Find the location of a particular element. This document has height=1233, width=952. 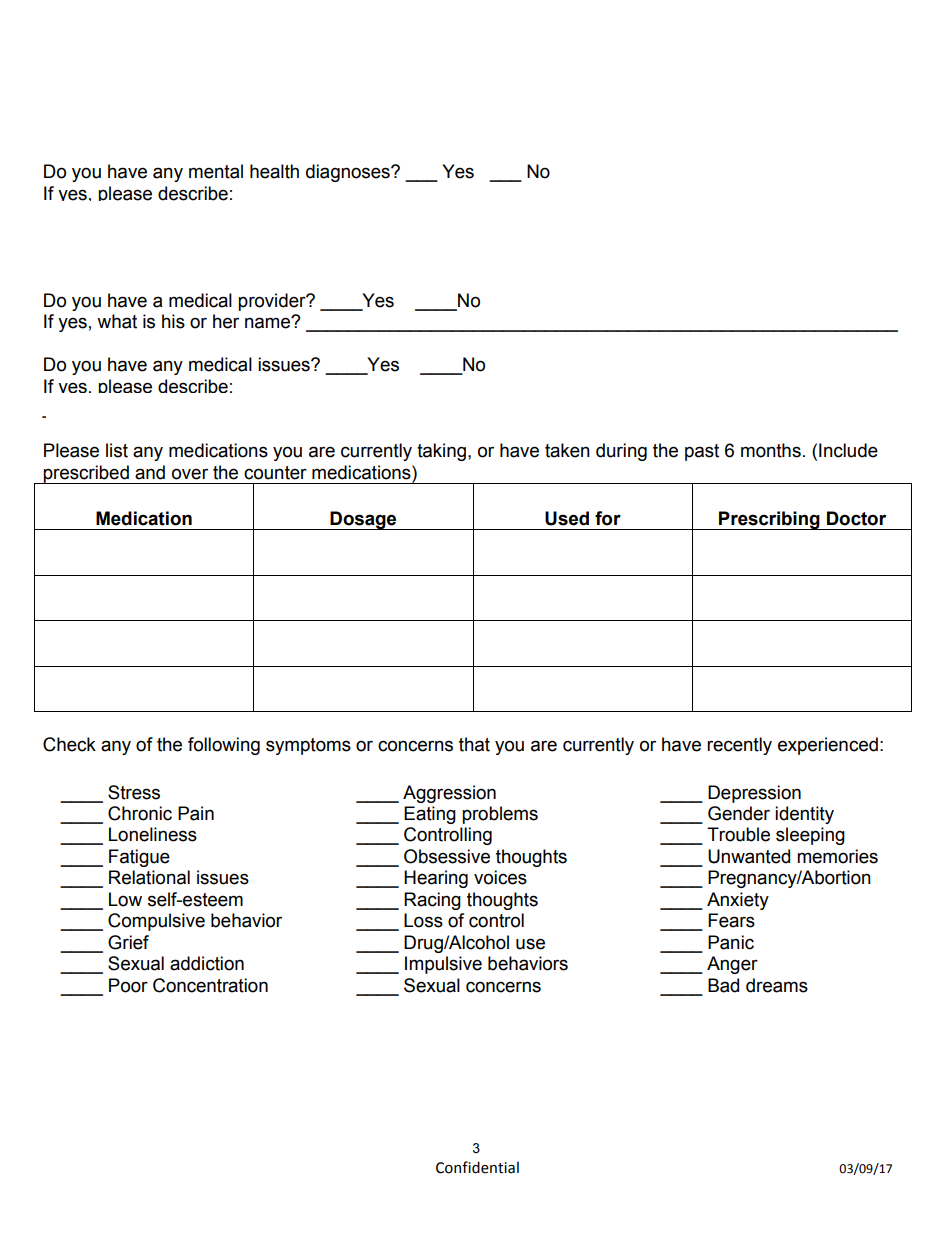

following is located at coordinates (224, 746).
